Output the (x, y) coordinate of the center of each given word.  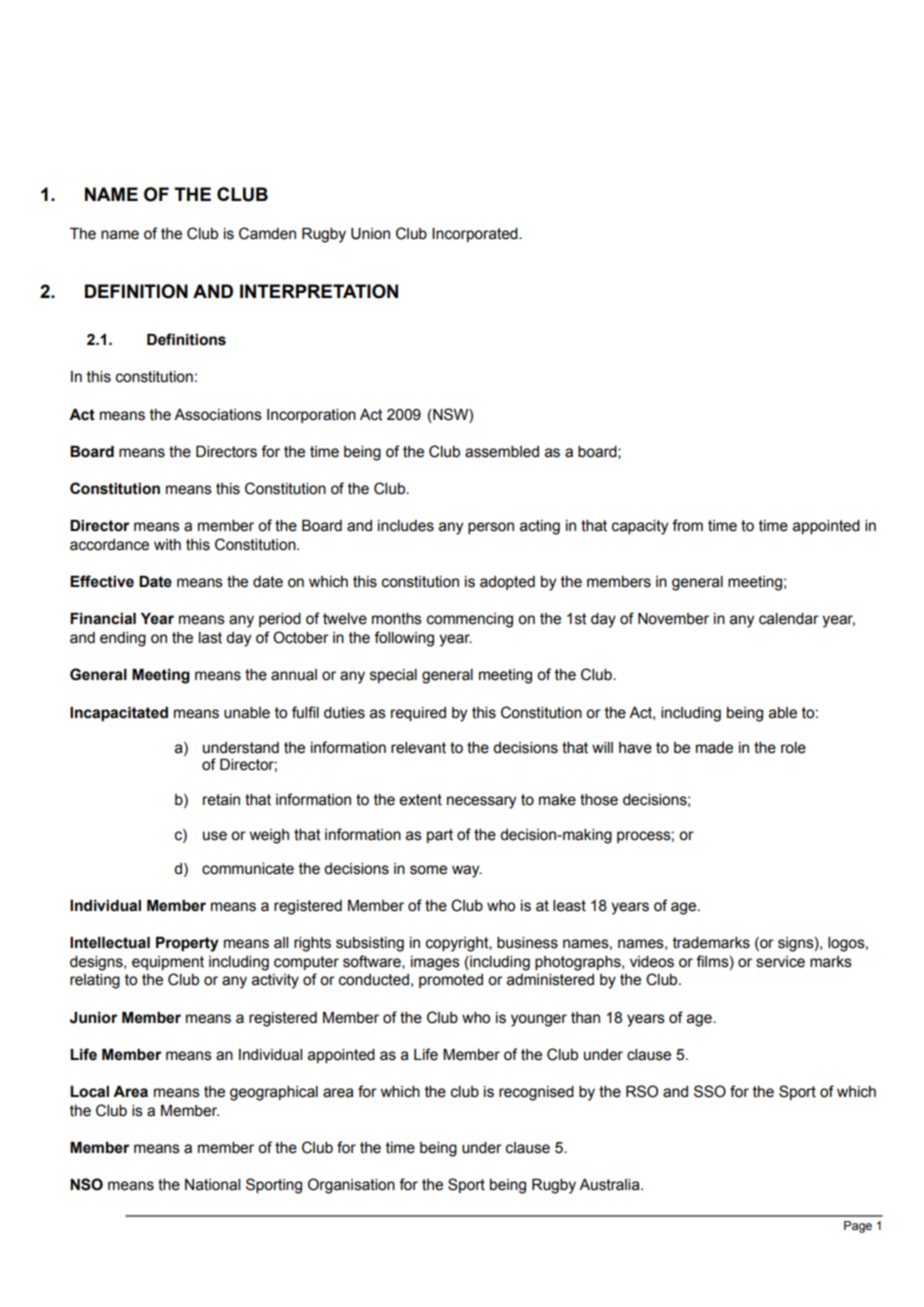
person (491, 528)
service (780, 962)
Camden (267, 233)
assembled (502, 452)
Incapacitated (119, 714)
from (687, 525)
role (793, 748)
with (167, 545)
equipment (168, 963)
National (212, 1185)
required (418, 714)
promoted (451, 981)
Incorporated (476, 235)
